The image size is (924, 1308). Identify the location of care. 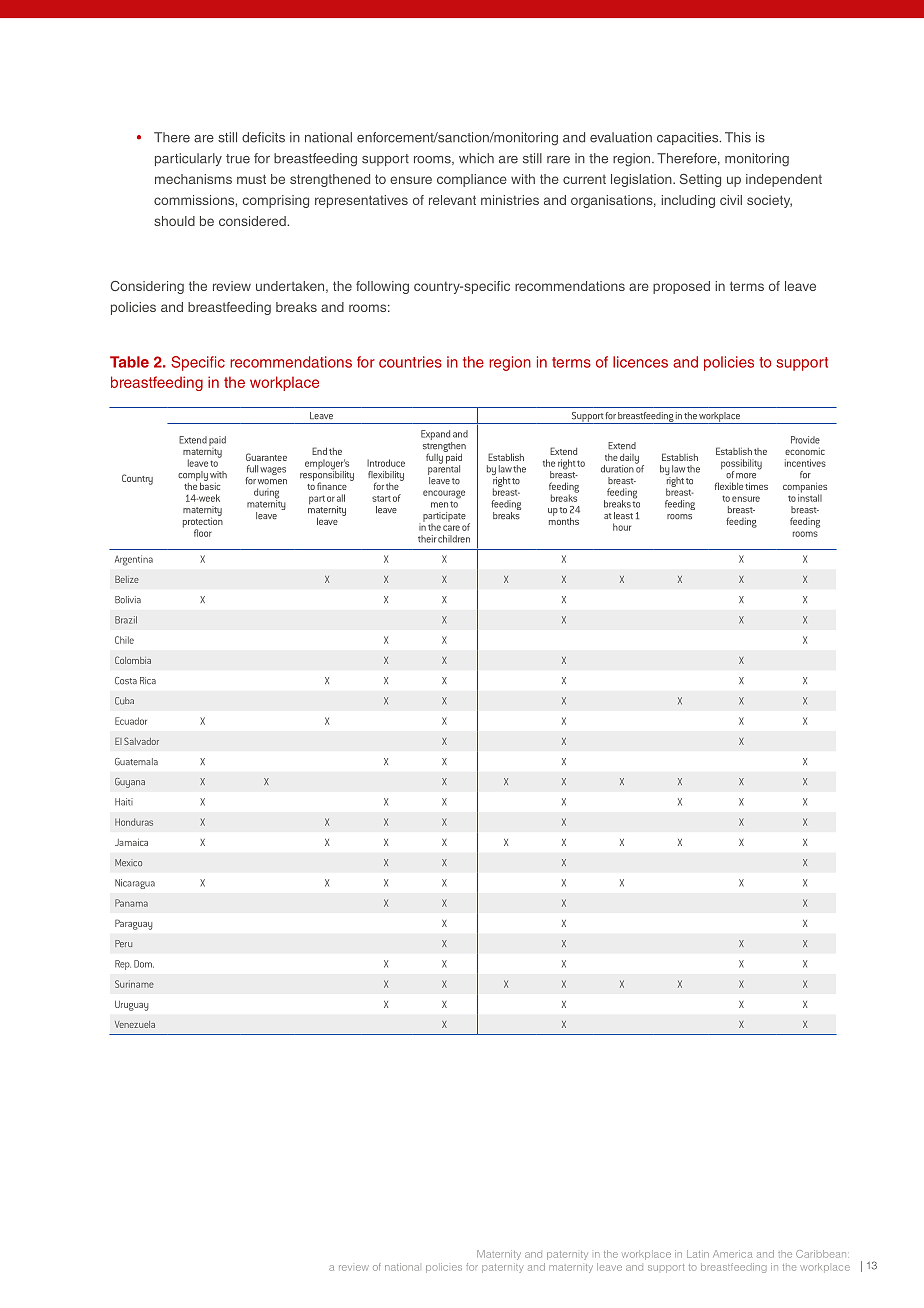
(451, 528).
